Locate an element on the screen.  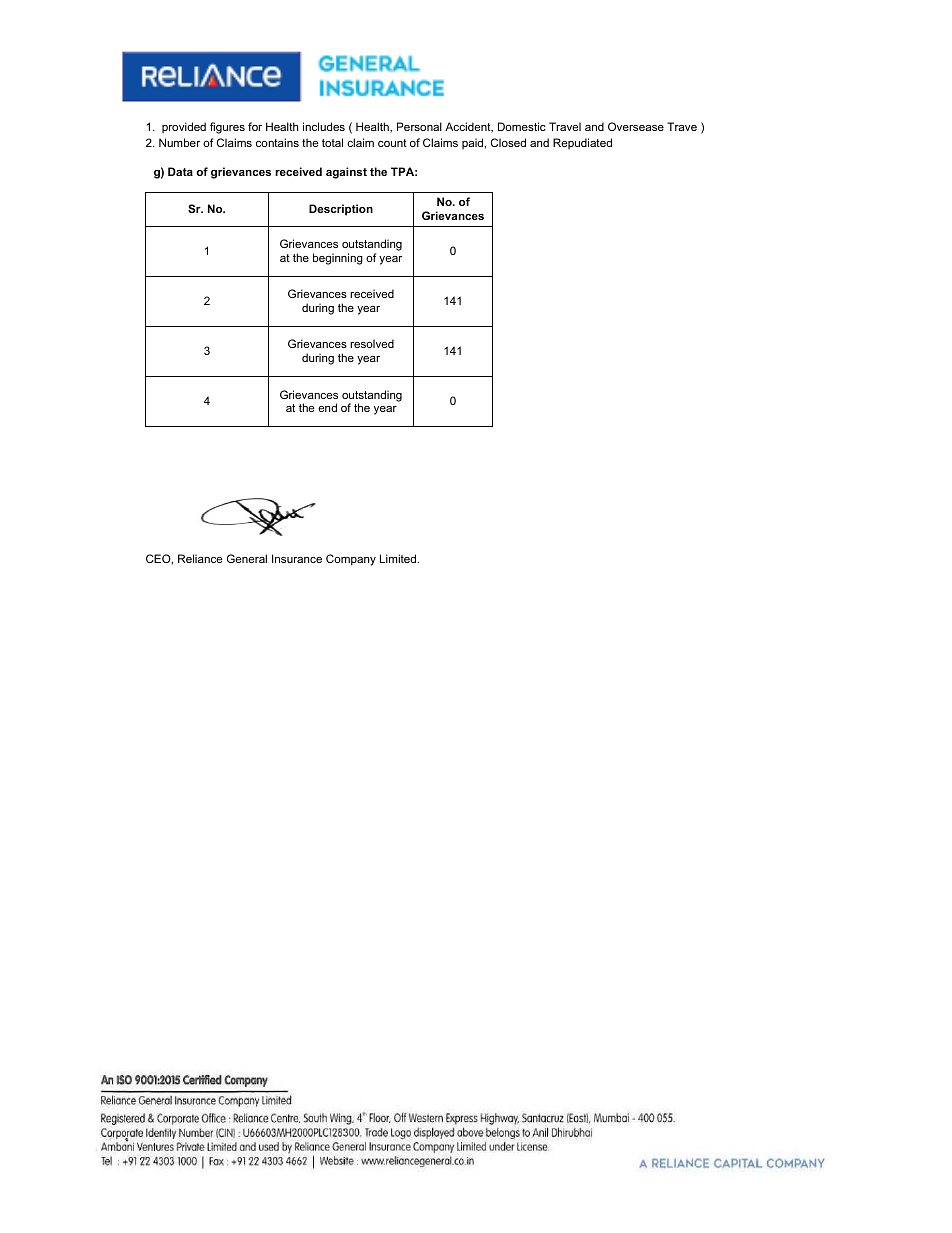
Description is located at coordinates (341, 210).
